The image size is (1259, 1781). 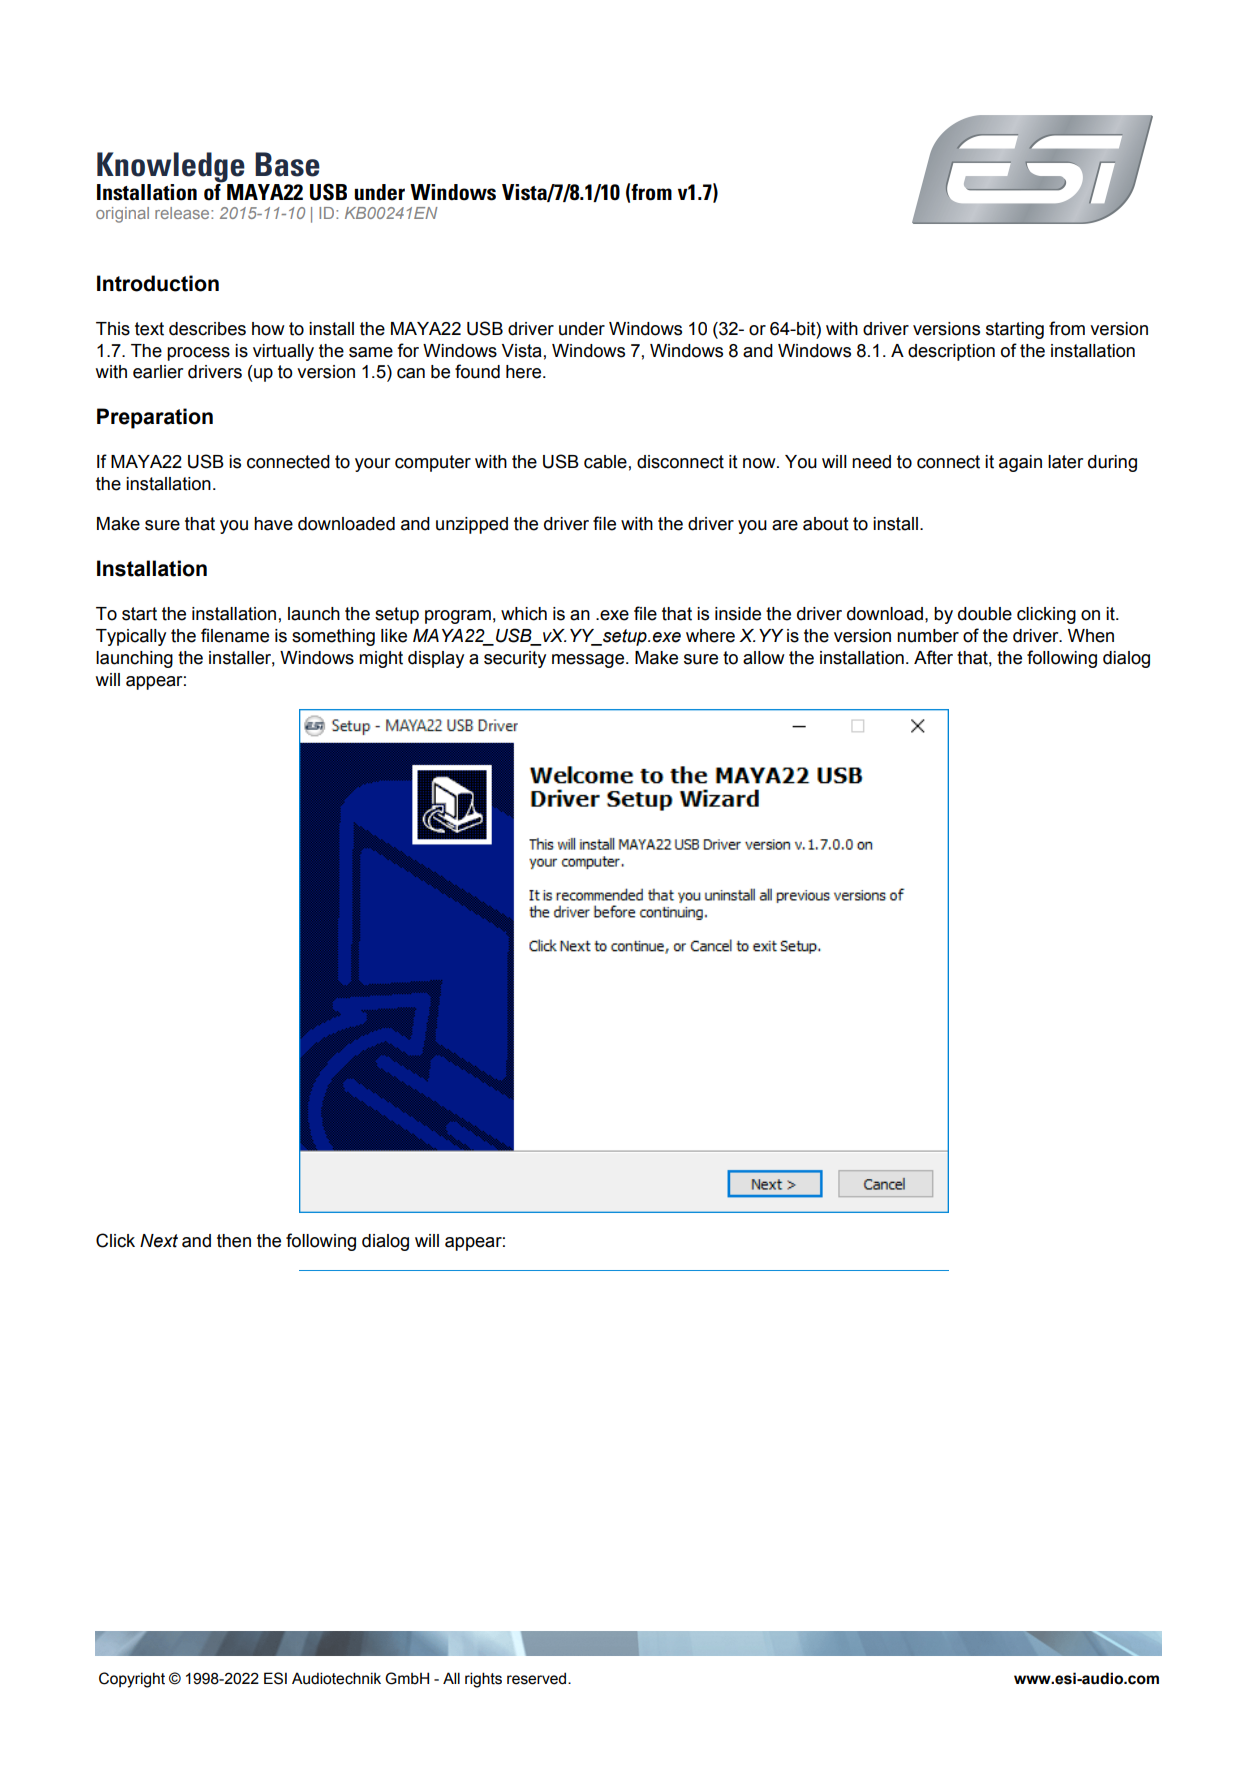 What do you see at coordinates (234, 1241) in the screenshot?
I see `then` at bounding box center [234, 1241].
